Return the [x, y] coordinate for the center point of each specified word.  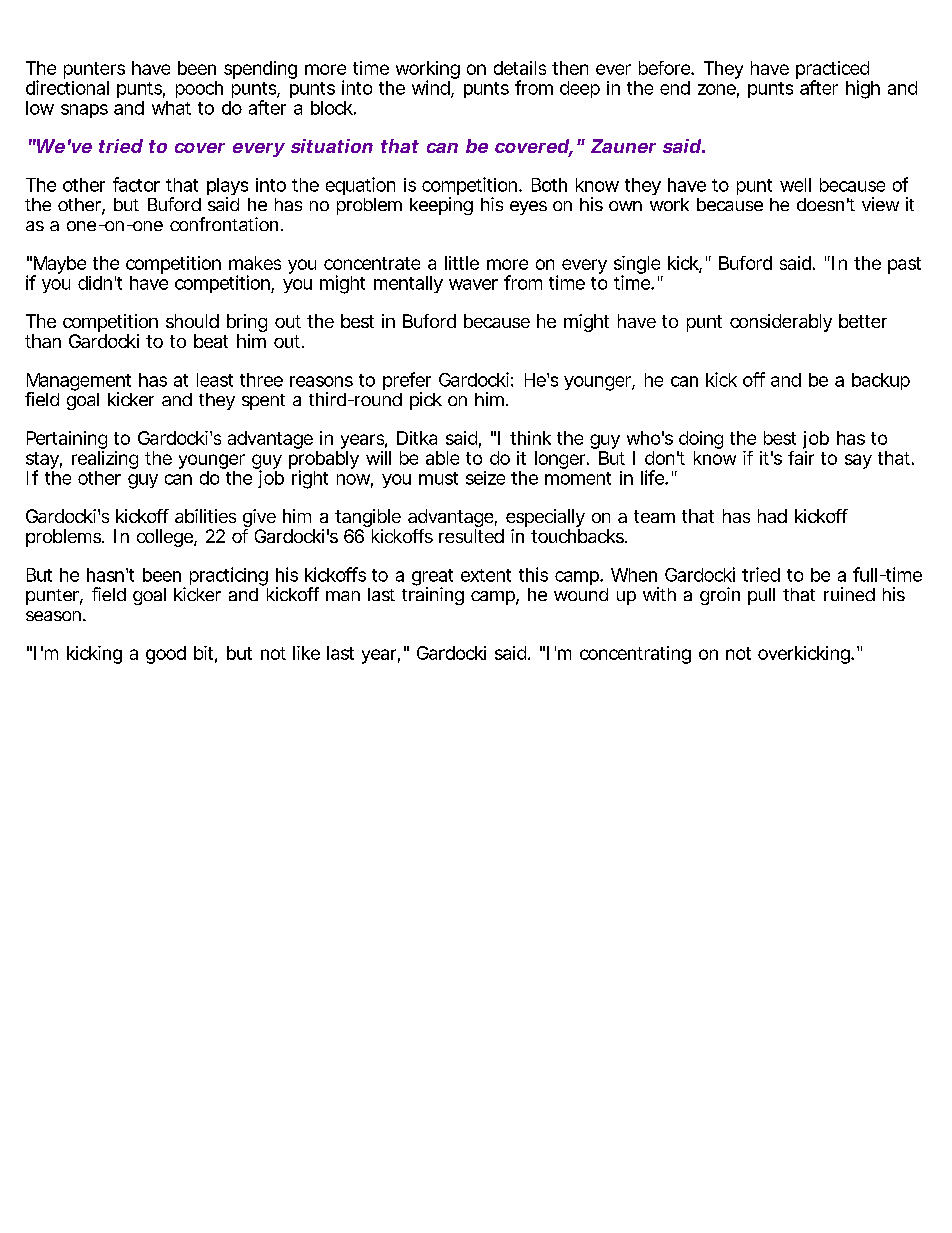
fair [801, 458]
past [904, 265]
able [442, 458]
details [520, 68]
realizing [105, 461]
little [462, 263]
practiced [832, 71]
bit [203, 653]
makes [255, 263]
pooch [199, 89]
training [433, 595]
